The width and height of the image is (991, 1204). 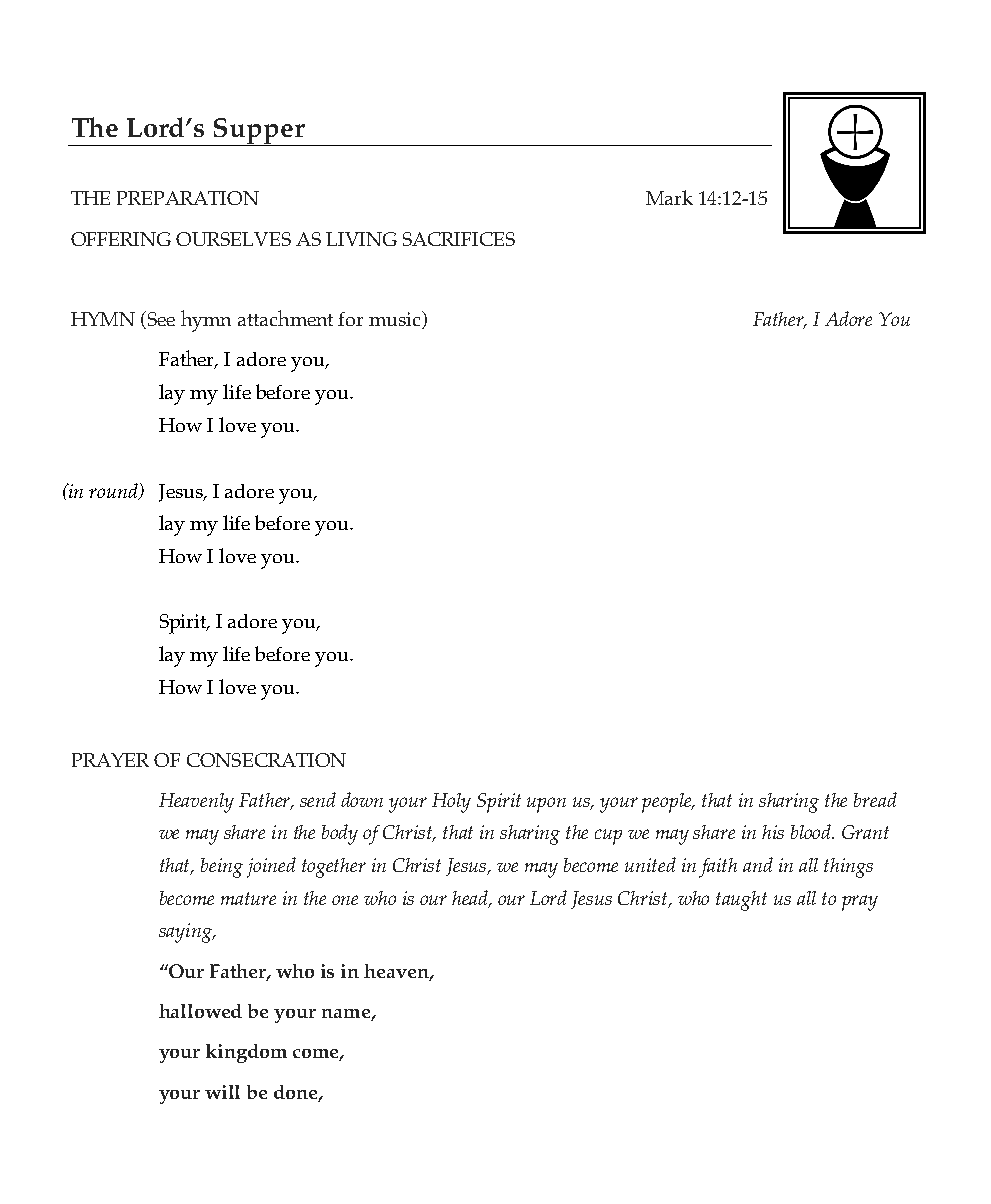 I want to click on SACRIFICES, so click(x=459, y=239).
